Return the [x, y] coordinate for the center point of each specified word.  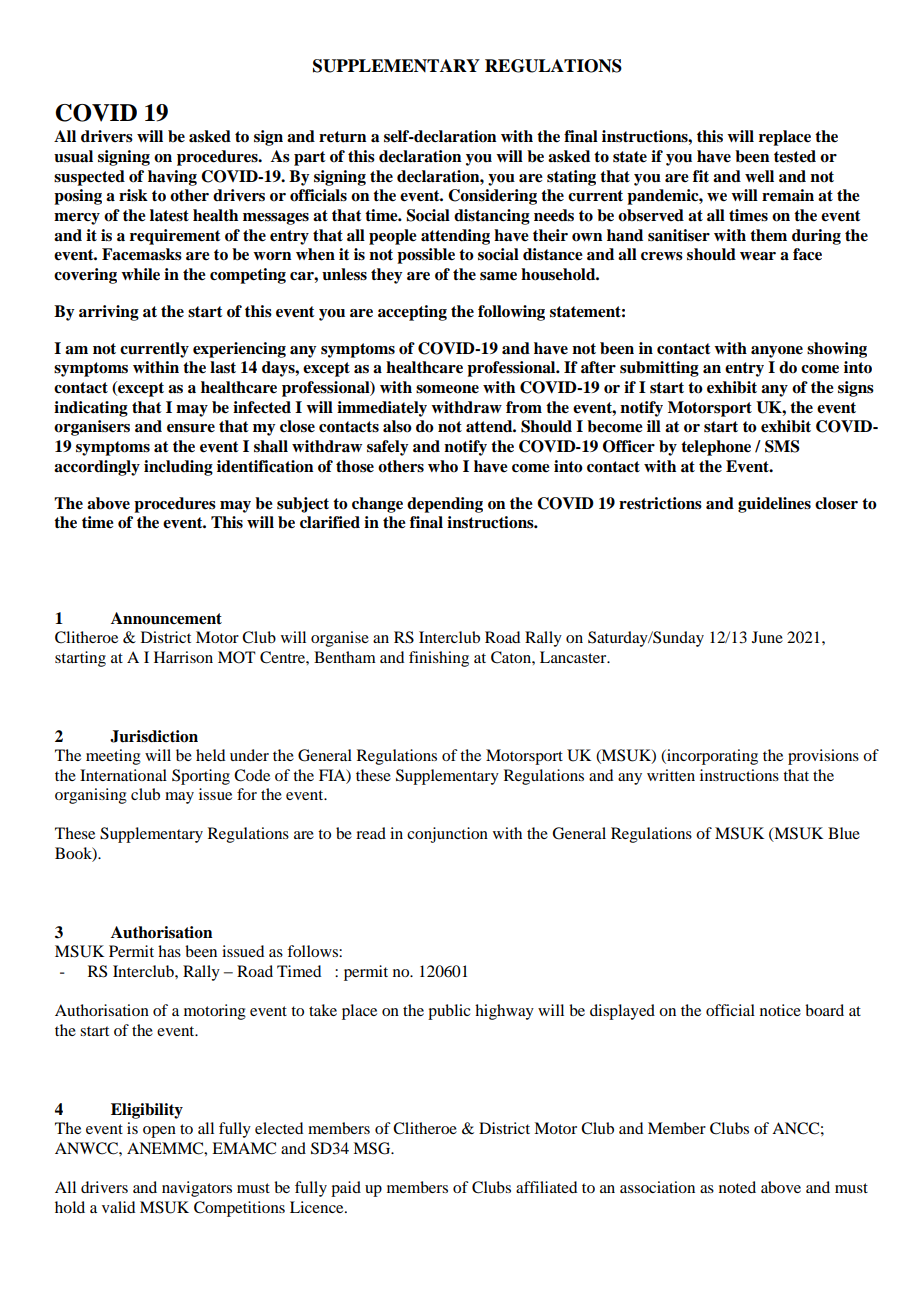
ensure [191, 428]
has [169, 951]
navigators [197, 1189]
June [767, 637]
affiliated [546, 1187]
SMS [782, 446]
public [449, 1012]
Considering [492, 197]
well [759, 176]
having [172, 178]
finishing [439, 659]
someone [447, 389]
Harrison [183, 657]
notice [780, 1010]
